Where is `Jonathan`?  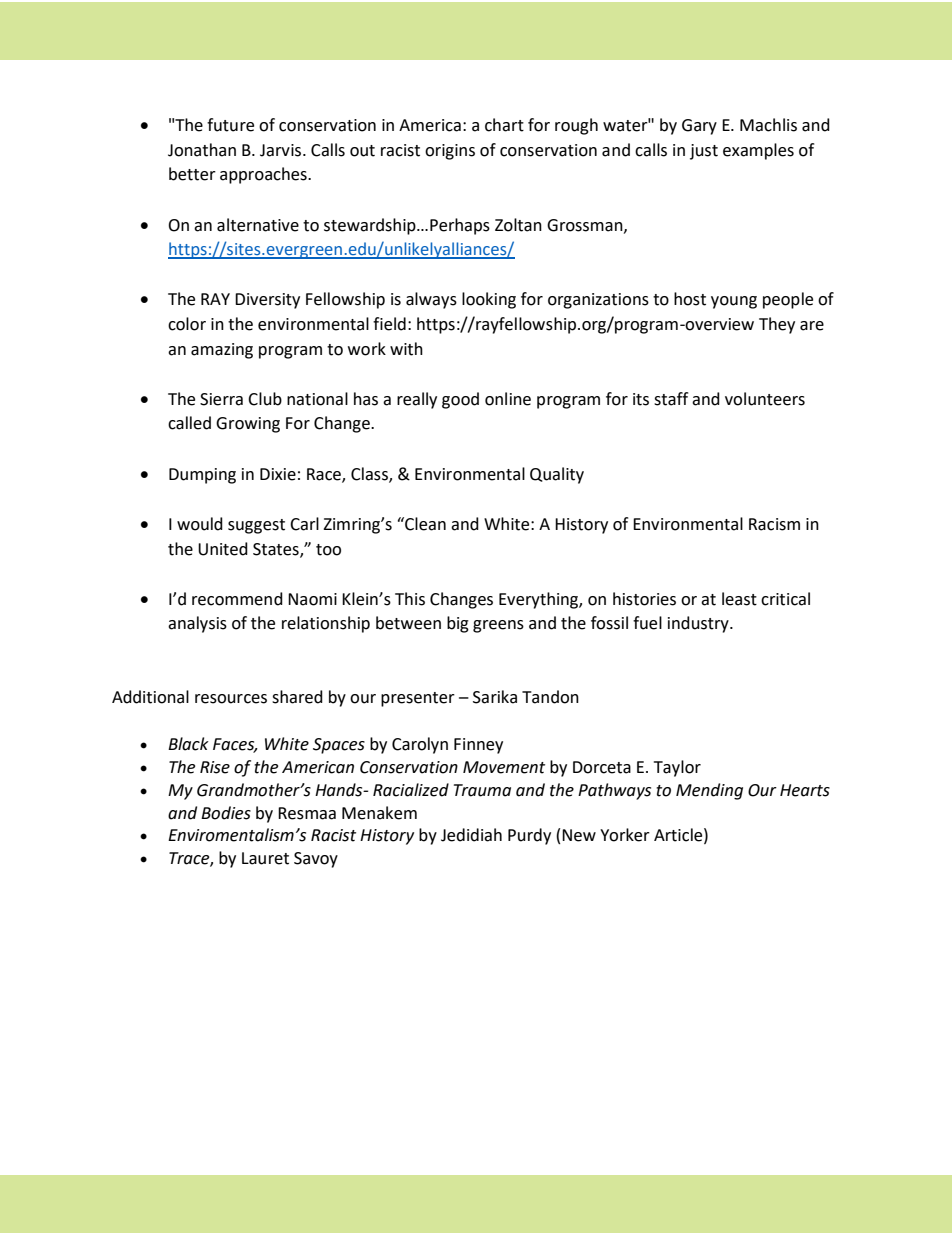
Jonathan is located at coordinates (202, 150).
